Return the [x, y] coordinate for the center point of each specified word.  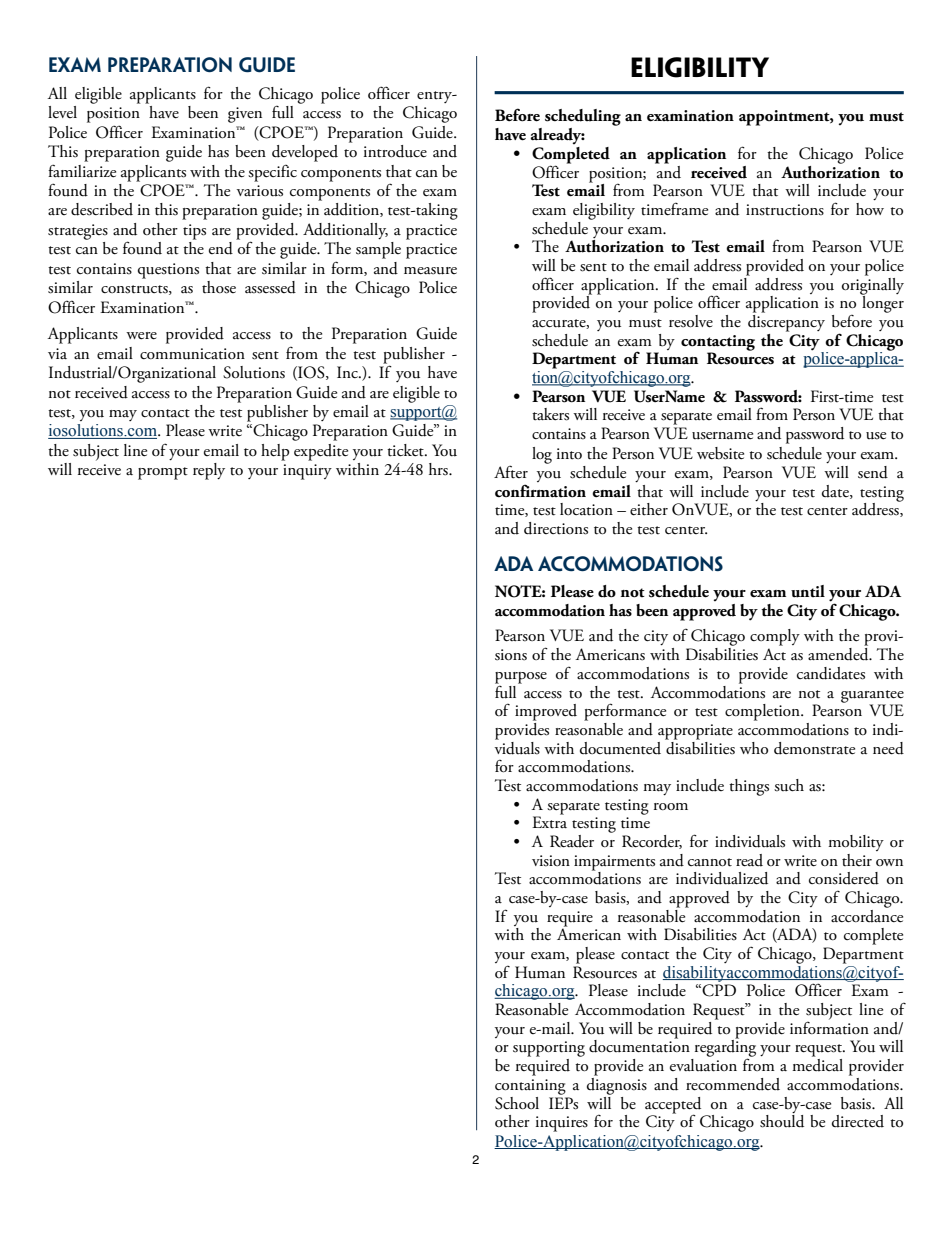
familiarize [82, 171]
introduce [395, 151]
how [870, 209]
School [517, 1103]
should [782, 1121]
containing [530, 1087]
